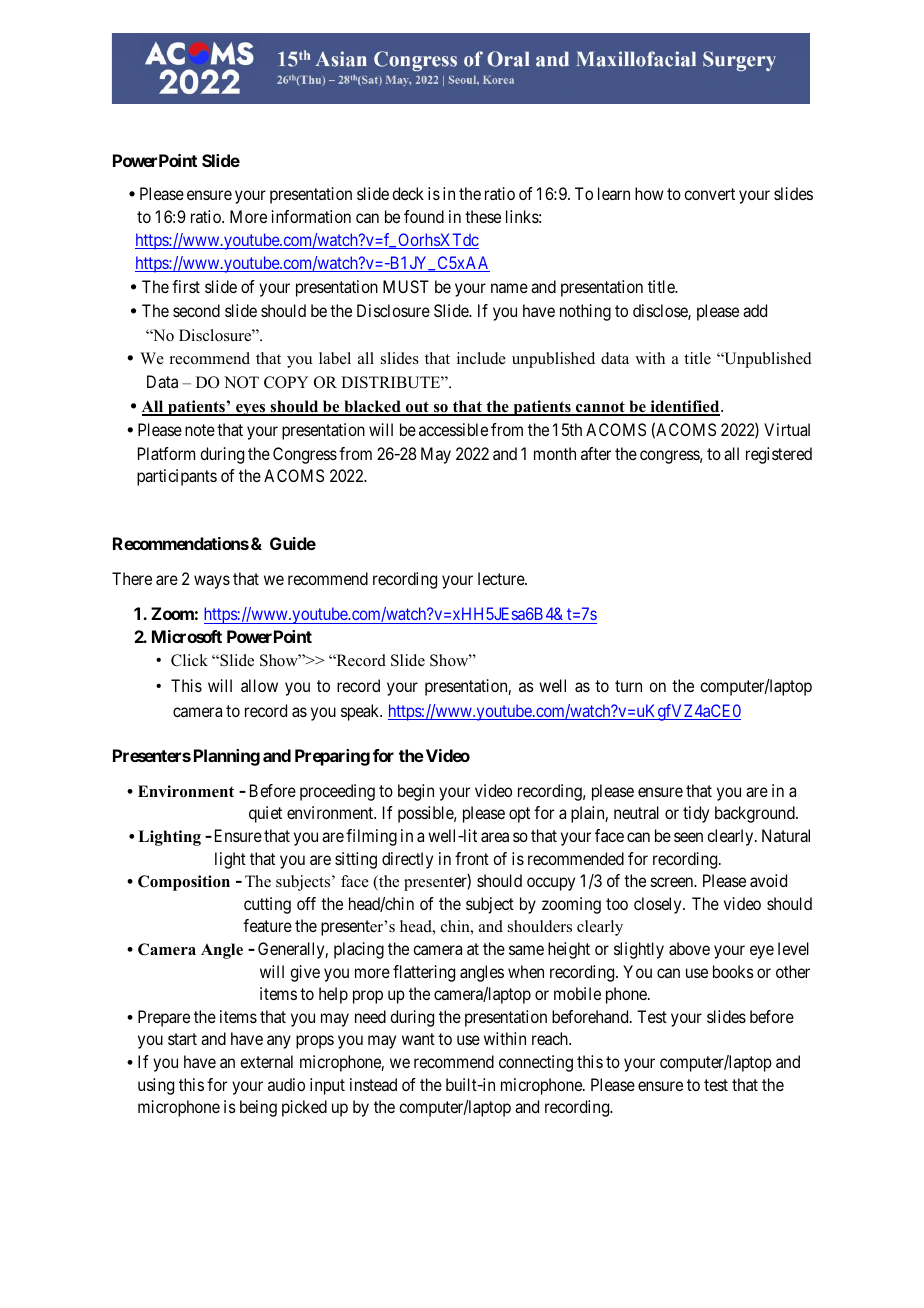 This screenshot has width=924, height=1308. Describe the element at coordinates (709, 194) in the screenshot. I see `convert` at that location.
